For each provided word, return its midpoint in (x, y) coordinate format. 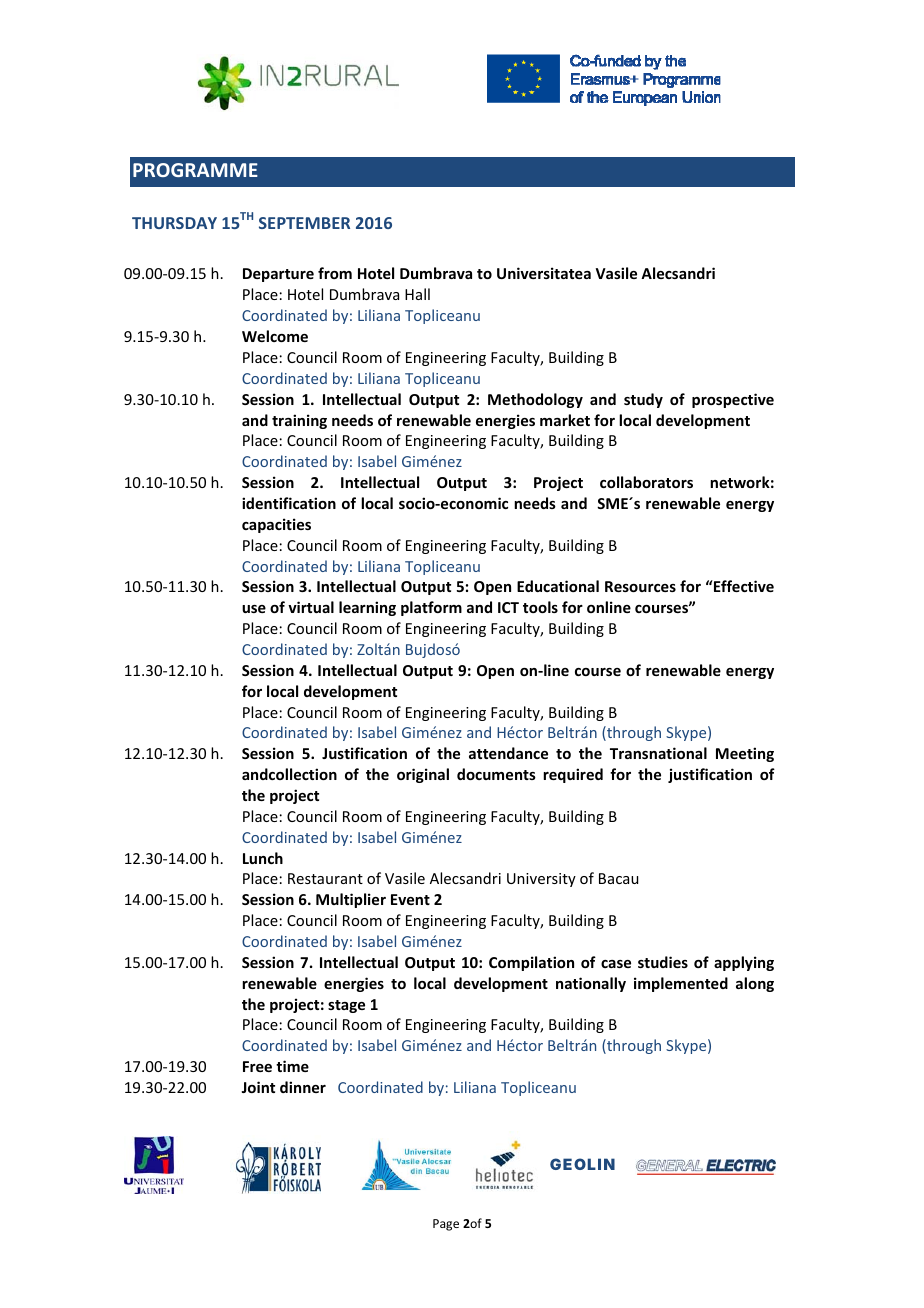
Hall (417, 294)
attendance (508, 753)
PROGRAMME (195, 170)
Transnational (658, 753)
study (643, 400)
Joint (258, 1087)
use (254, 609)
